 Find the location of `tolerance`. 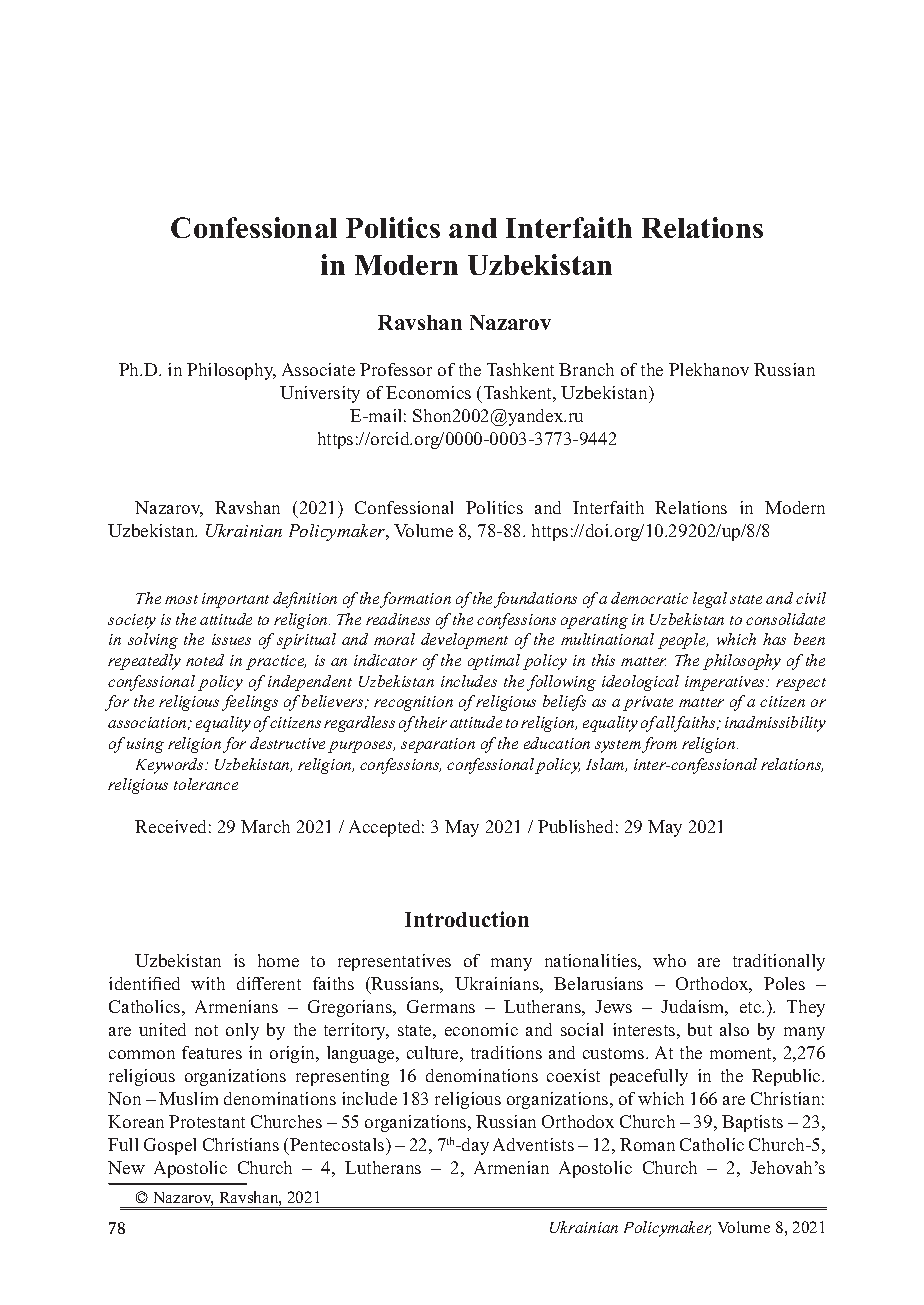

tolerance is located at coordinates (206, 784).
